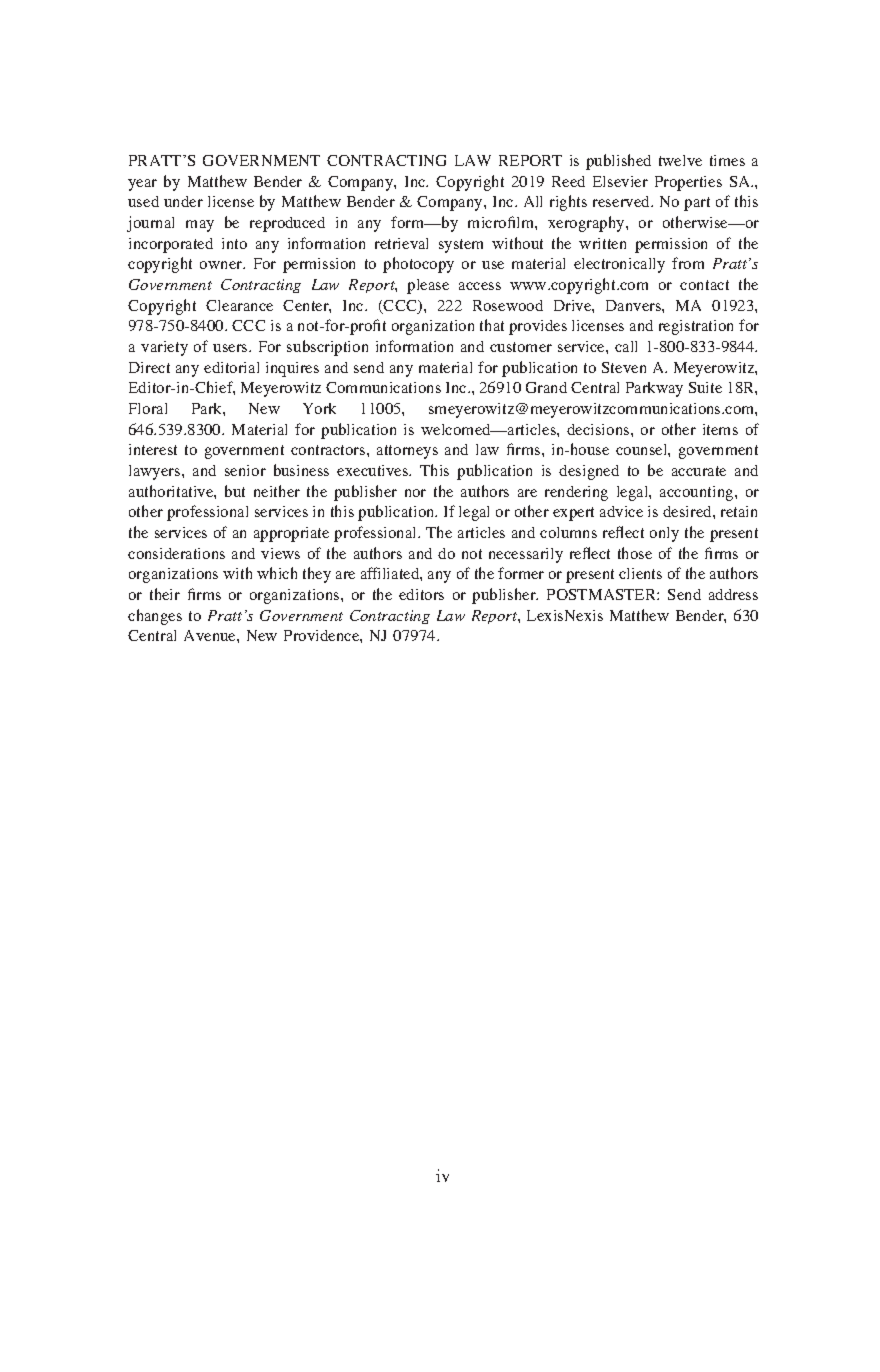 This image has height=1372, width=880. What do you see at coordinates (720, 429) in the image?
I see `items` at bounding box center [720, 429].
